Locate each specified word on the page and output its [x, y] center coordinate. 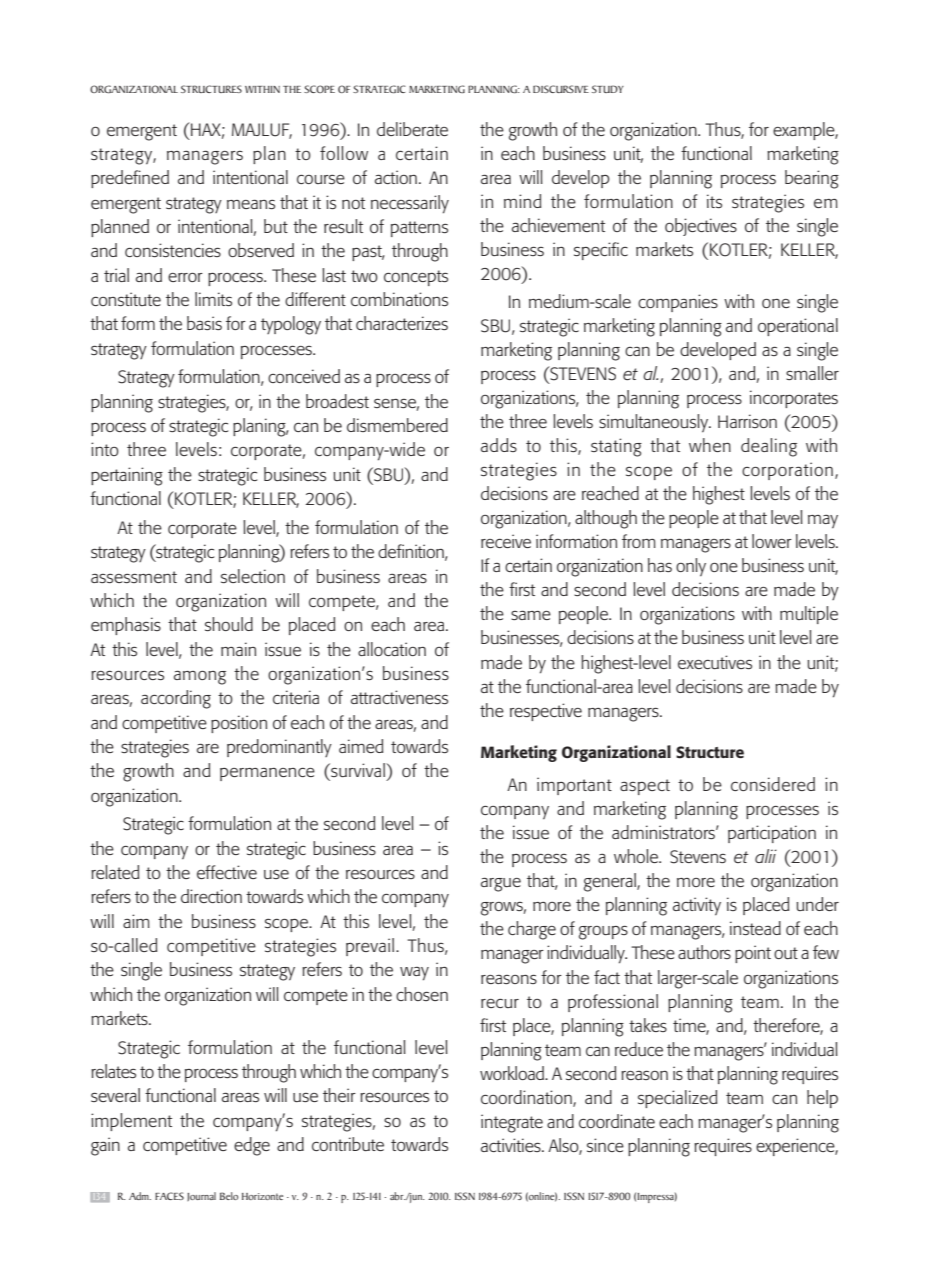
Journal [201, 1196]
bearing [812, 179]
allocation [392, 649]
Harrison [747, 421]
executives [715, 662]
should [229, 624]
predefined [130, 179]
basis [204, 323]
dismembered [397, 425]
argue [501, 884]
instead [755, 928]
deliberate [412, 129]
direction [211, 896]
